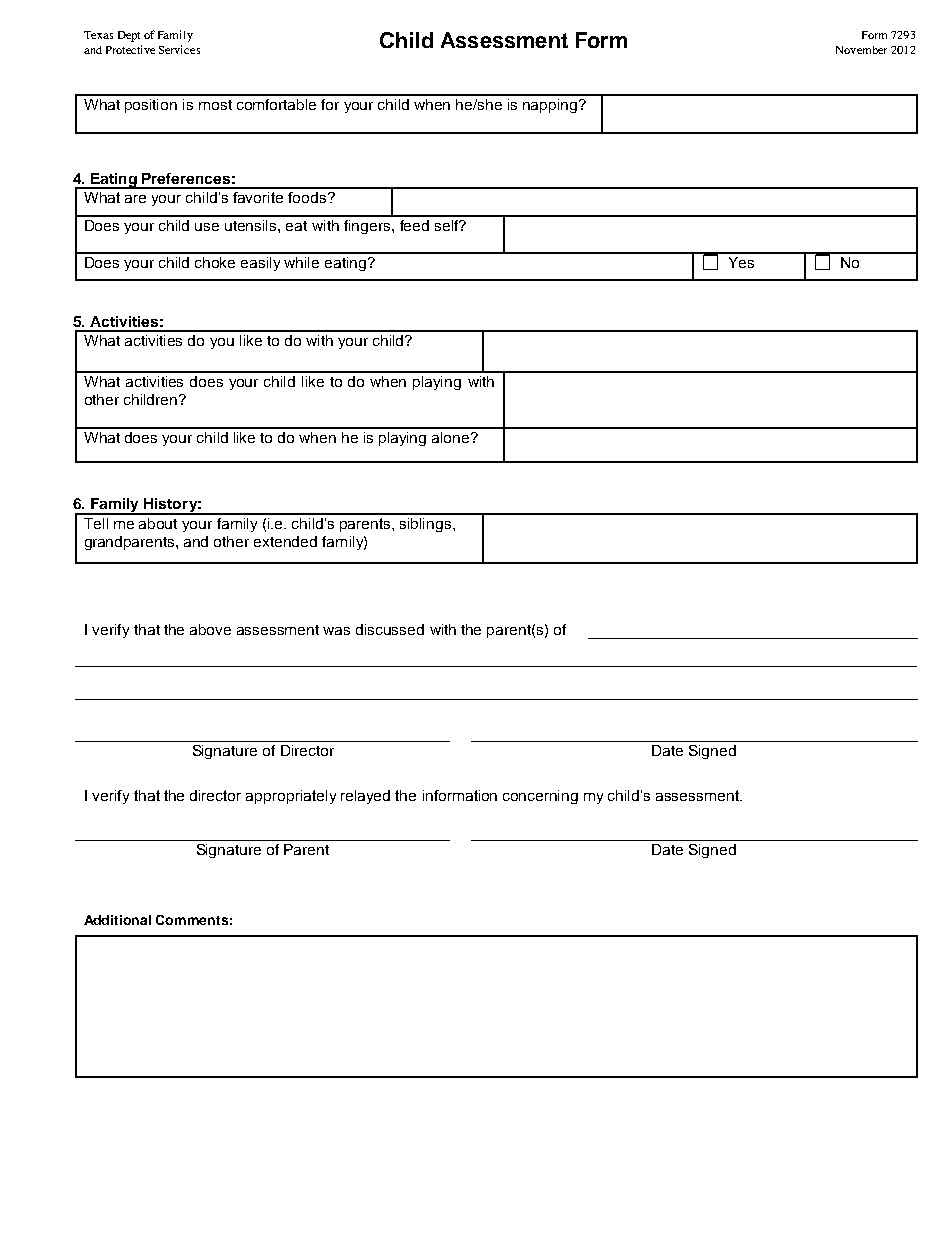 This image has height=1233, width=952. Describe the element at coordinates (130, 49) in the image. I see `Protective` at that location.
